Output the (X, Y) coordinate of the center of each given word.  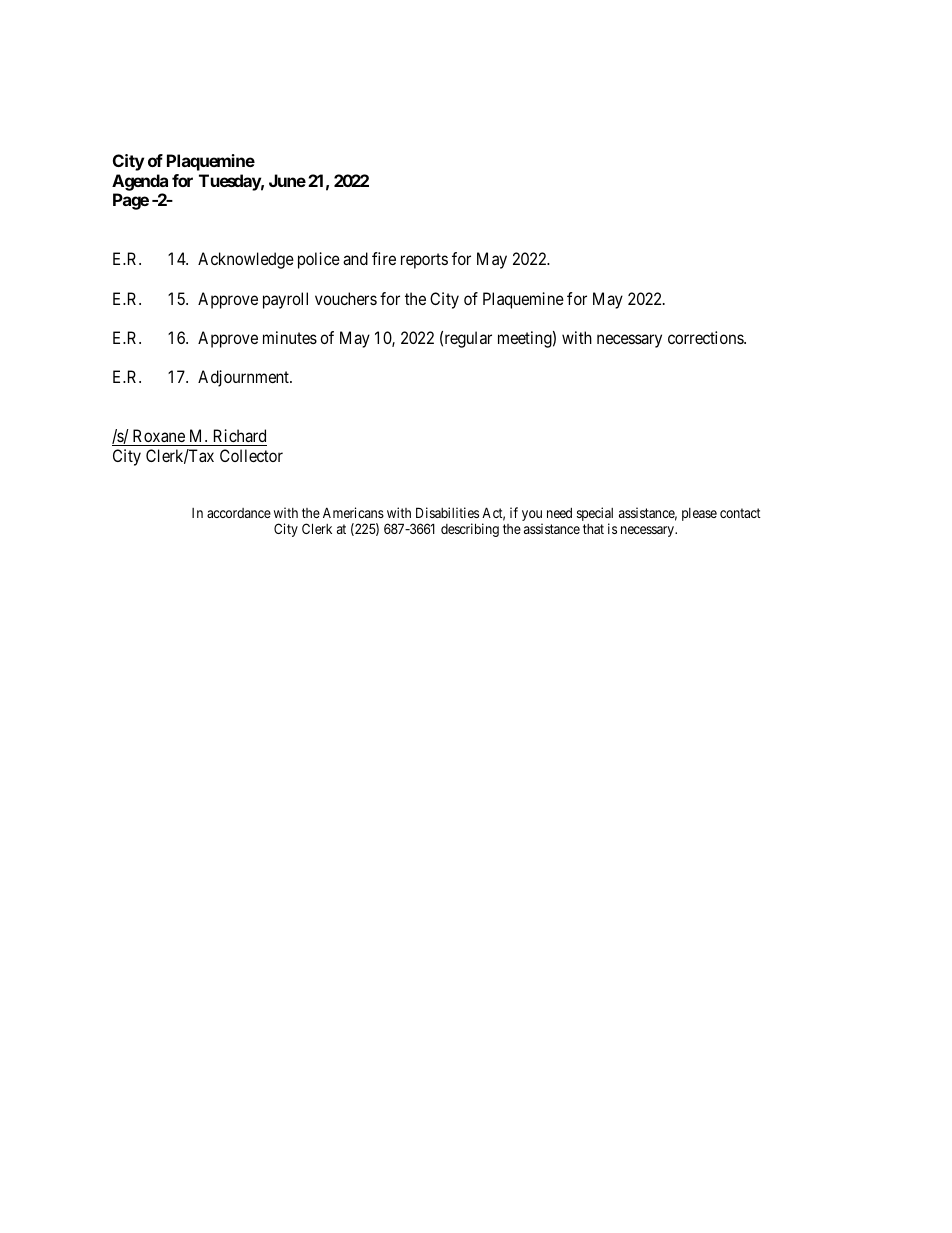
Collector (251, 455)
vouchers (346, 298)
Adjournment (244, 378)
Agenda (140, 182)
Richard (240, 435)
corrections (706, 337)
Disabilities (447, 512)
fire (384, 258)
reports (424, 261)
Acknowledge (246, 260)
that (593, 529)
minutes (290, 337)
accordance (239, 513)
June (287, 180)
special (595, 515)
